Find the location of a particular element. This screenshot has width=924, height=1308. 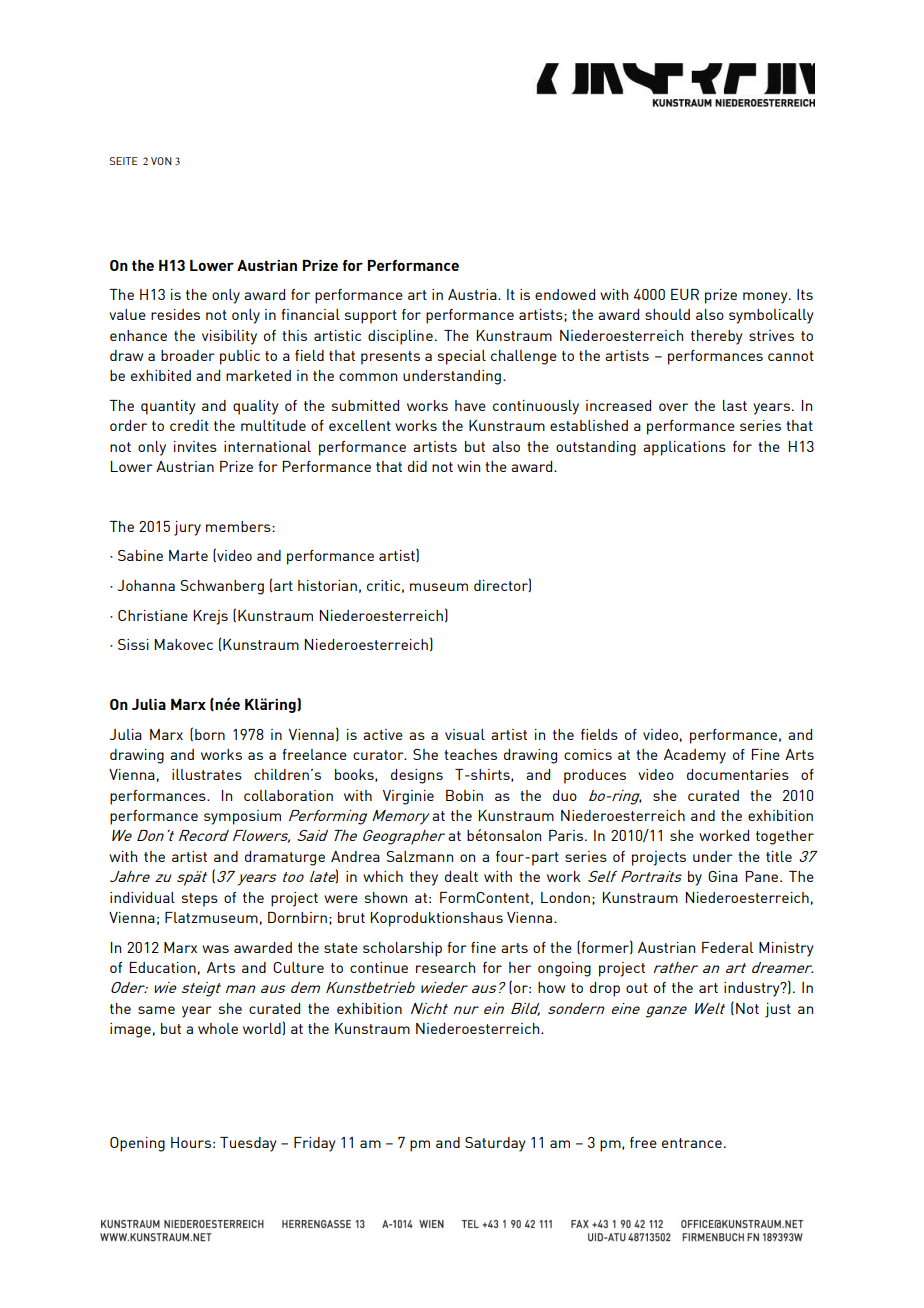

visual is located at coordinates (465, 734).
